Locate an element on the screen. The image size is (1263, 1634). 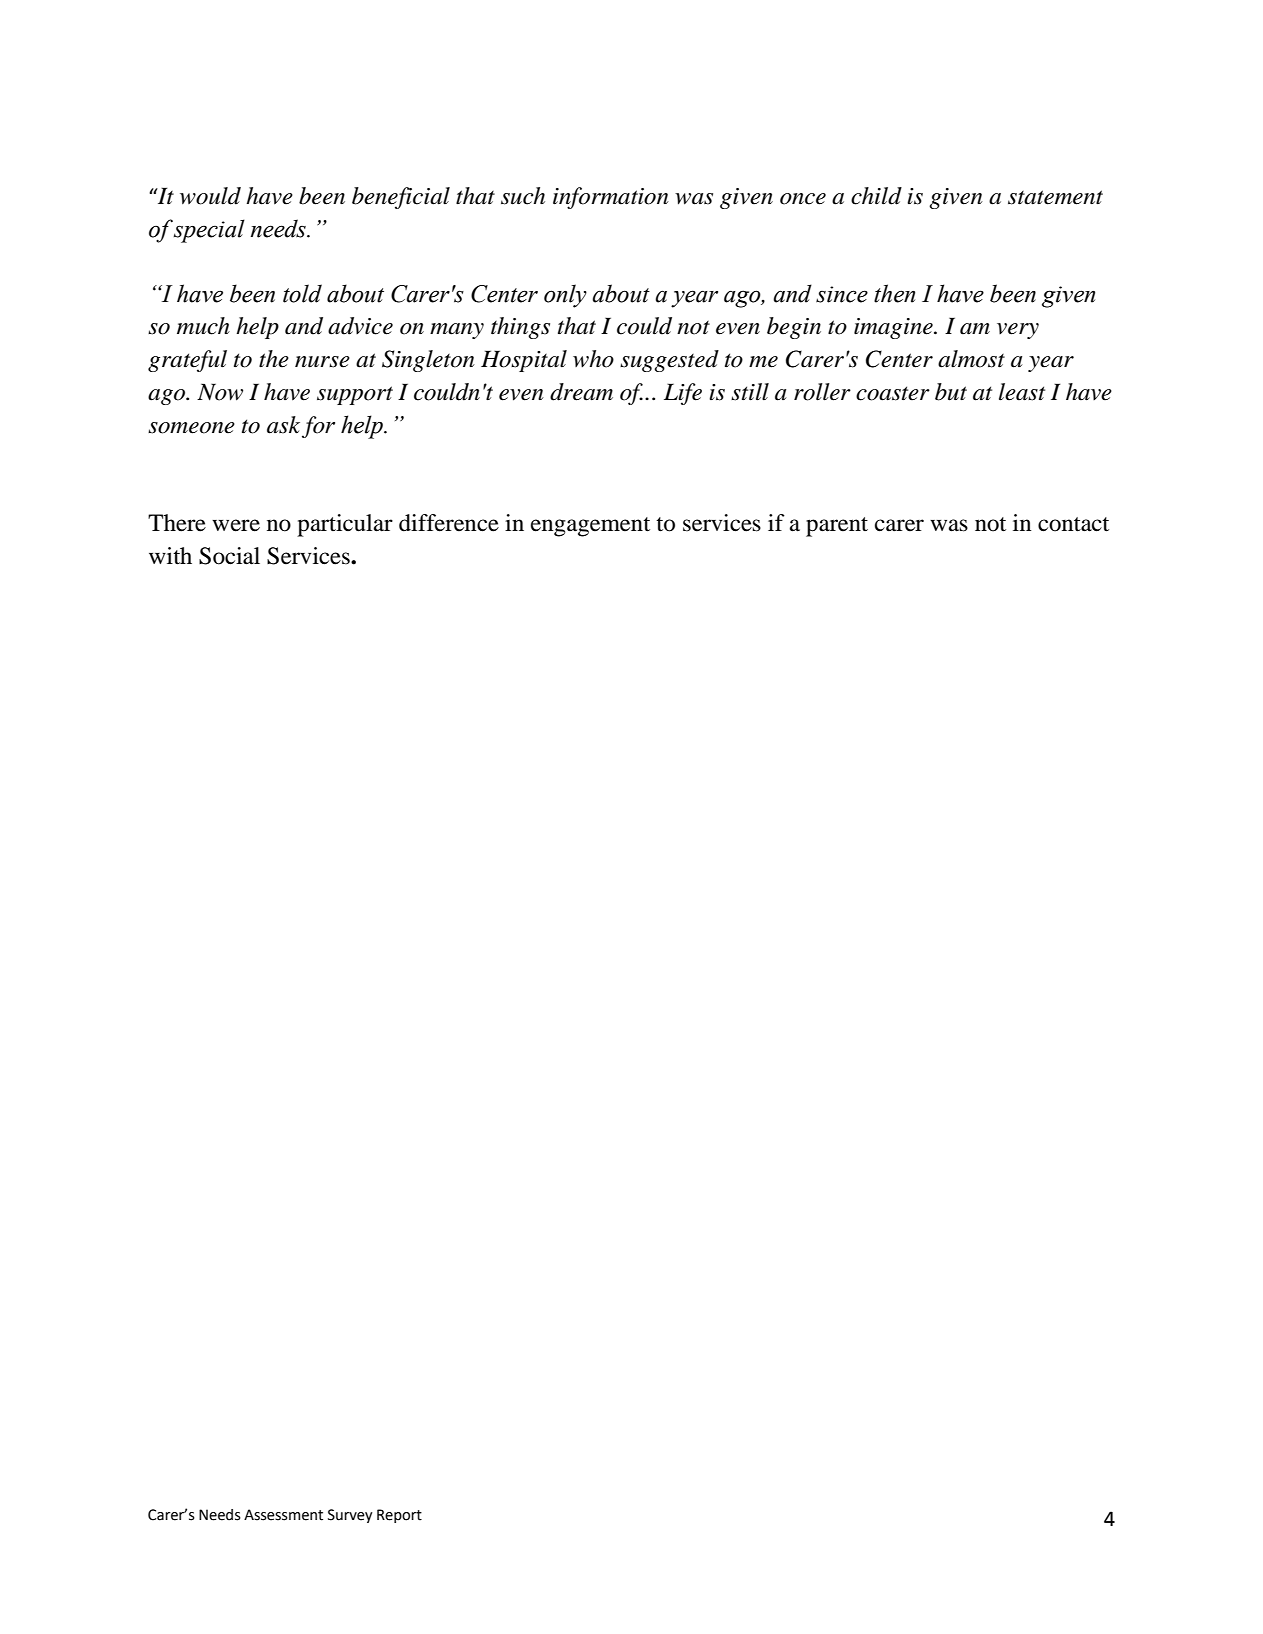
child is located at coordinates (876, 196).
